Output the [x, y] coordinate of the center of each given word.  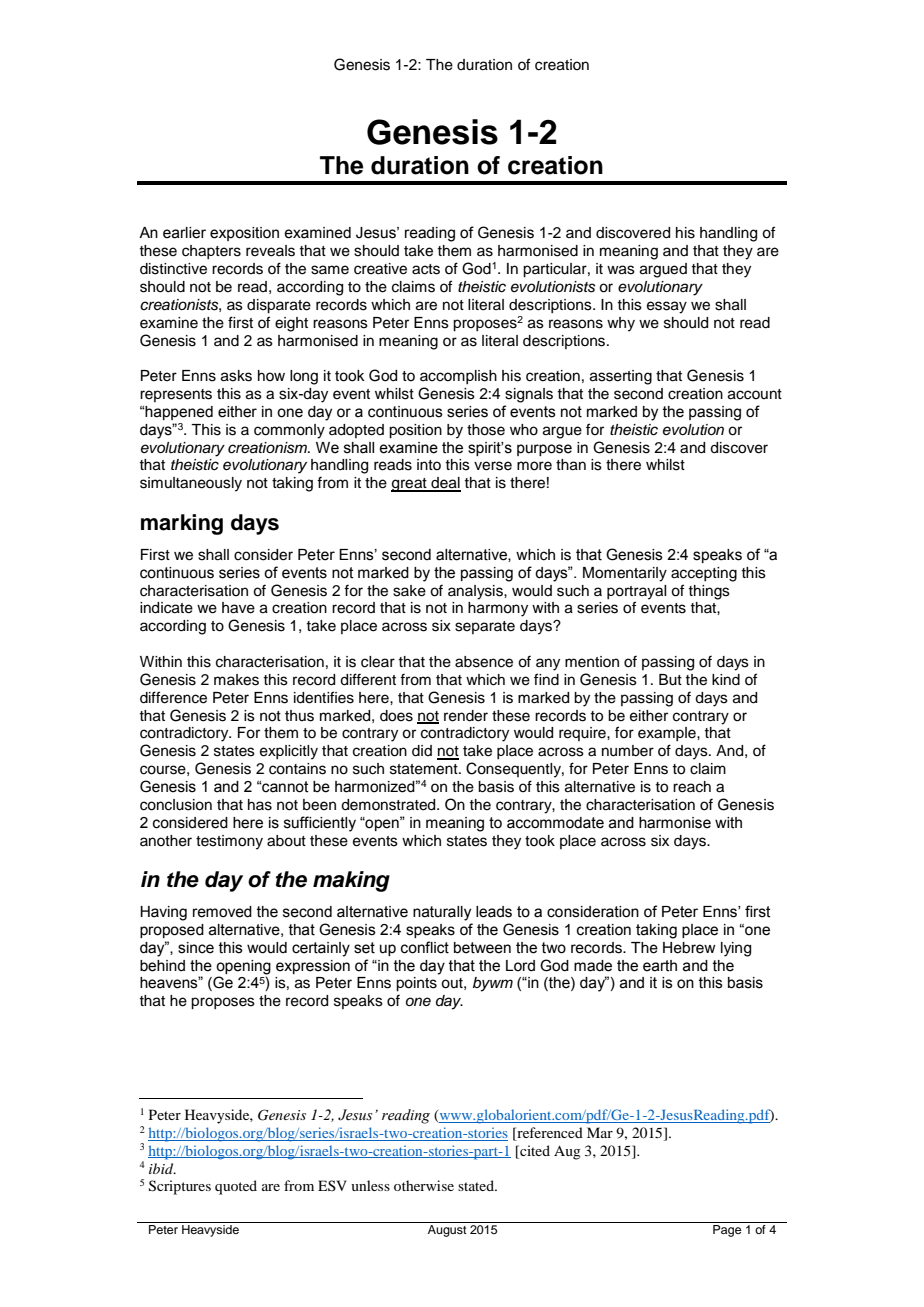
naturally [442, 913]
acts [426, 269]
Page [727, 1231]
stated [477, 1185]
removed [222, 912]
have [238, 608]
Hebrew [689, 948]
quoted [236, 1187]
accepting [704, 574]
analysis [476, 592]
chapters [211, 252]
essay [667, 307]
